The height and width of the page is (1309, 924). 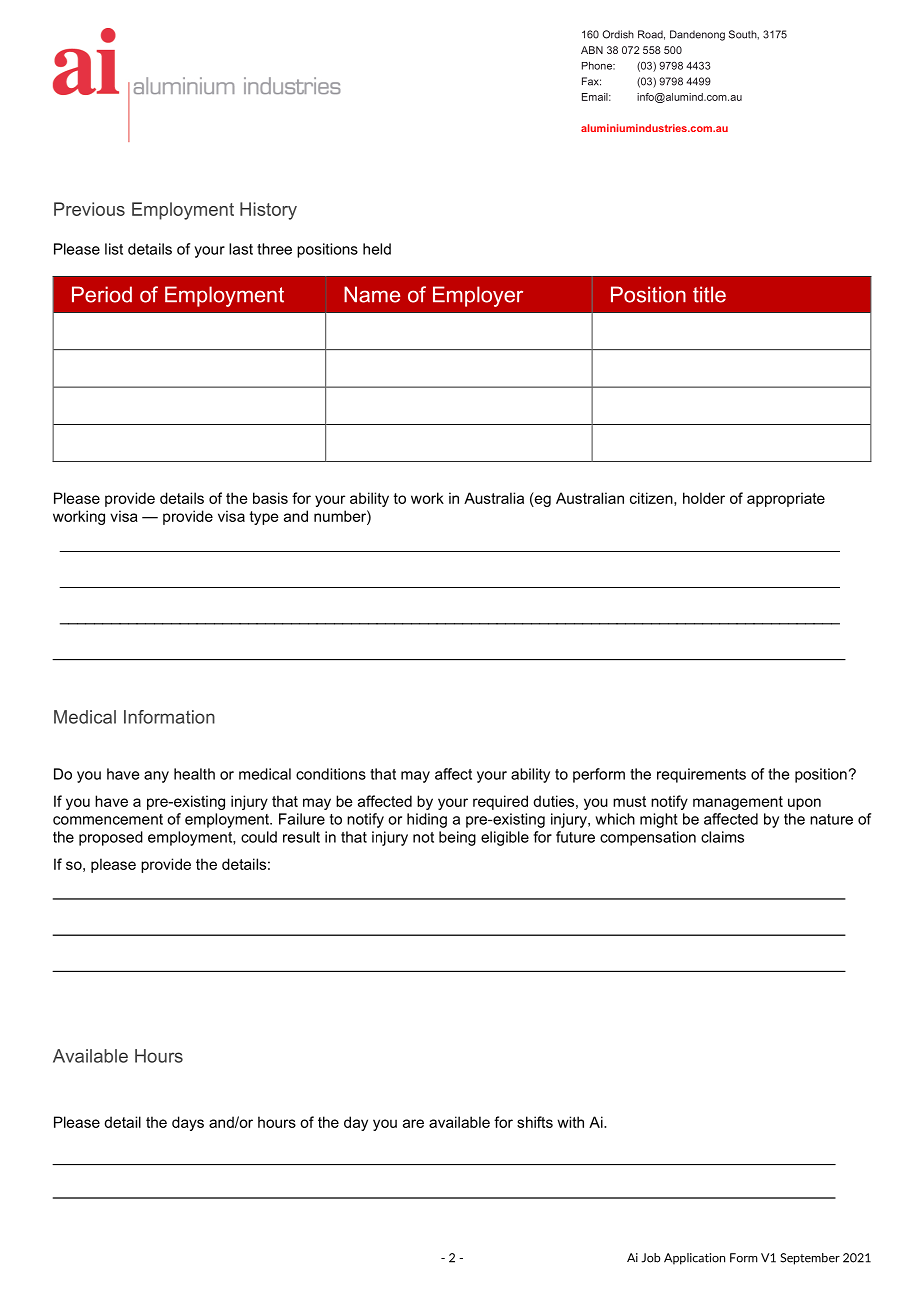 I want to click on ABN, so click(x=592, y=50).
